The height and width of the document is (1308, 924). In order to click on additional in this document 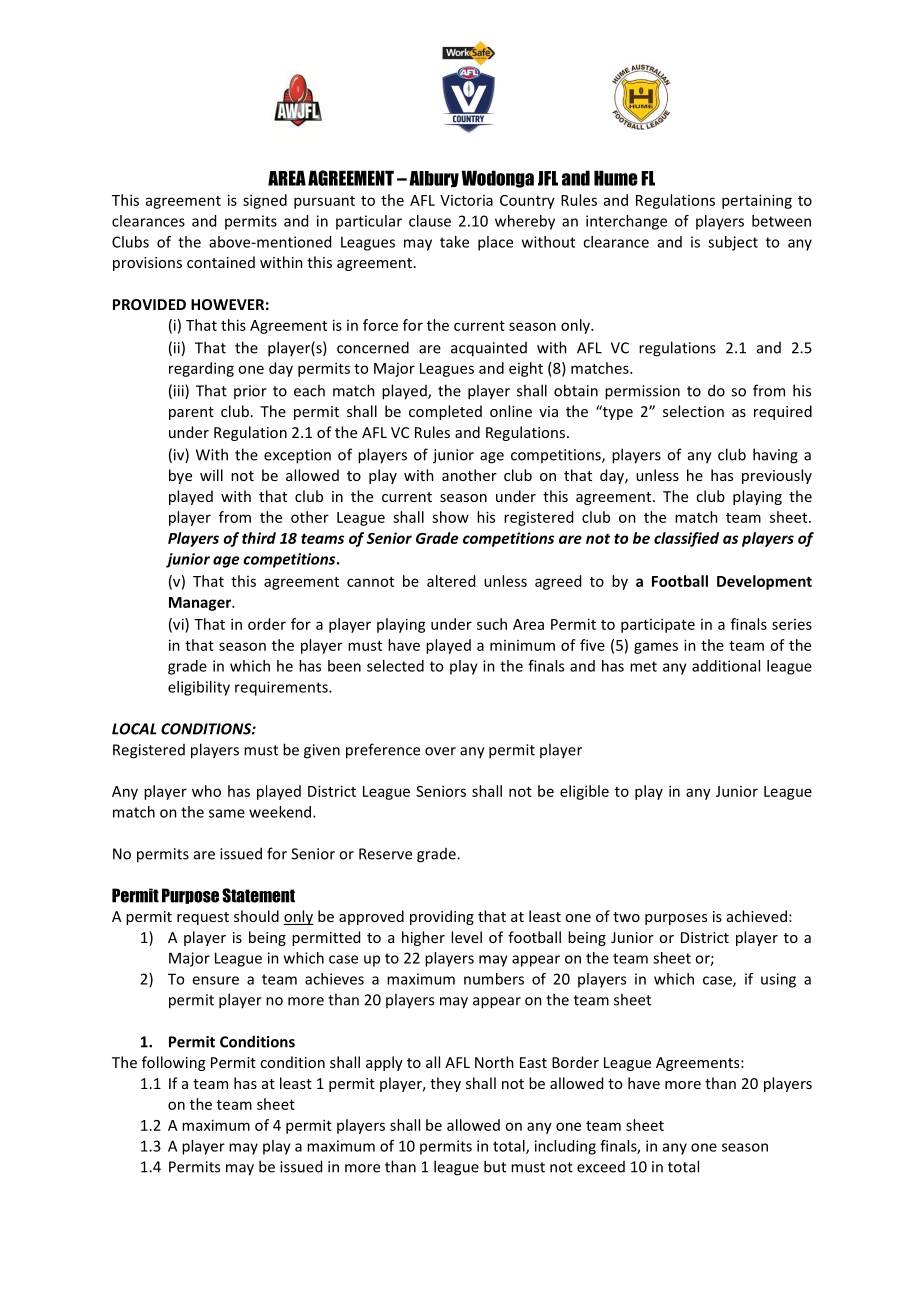, I will do `click(726, 666)`.
